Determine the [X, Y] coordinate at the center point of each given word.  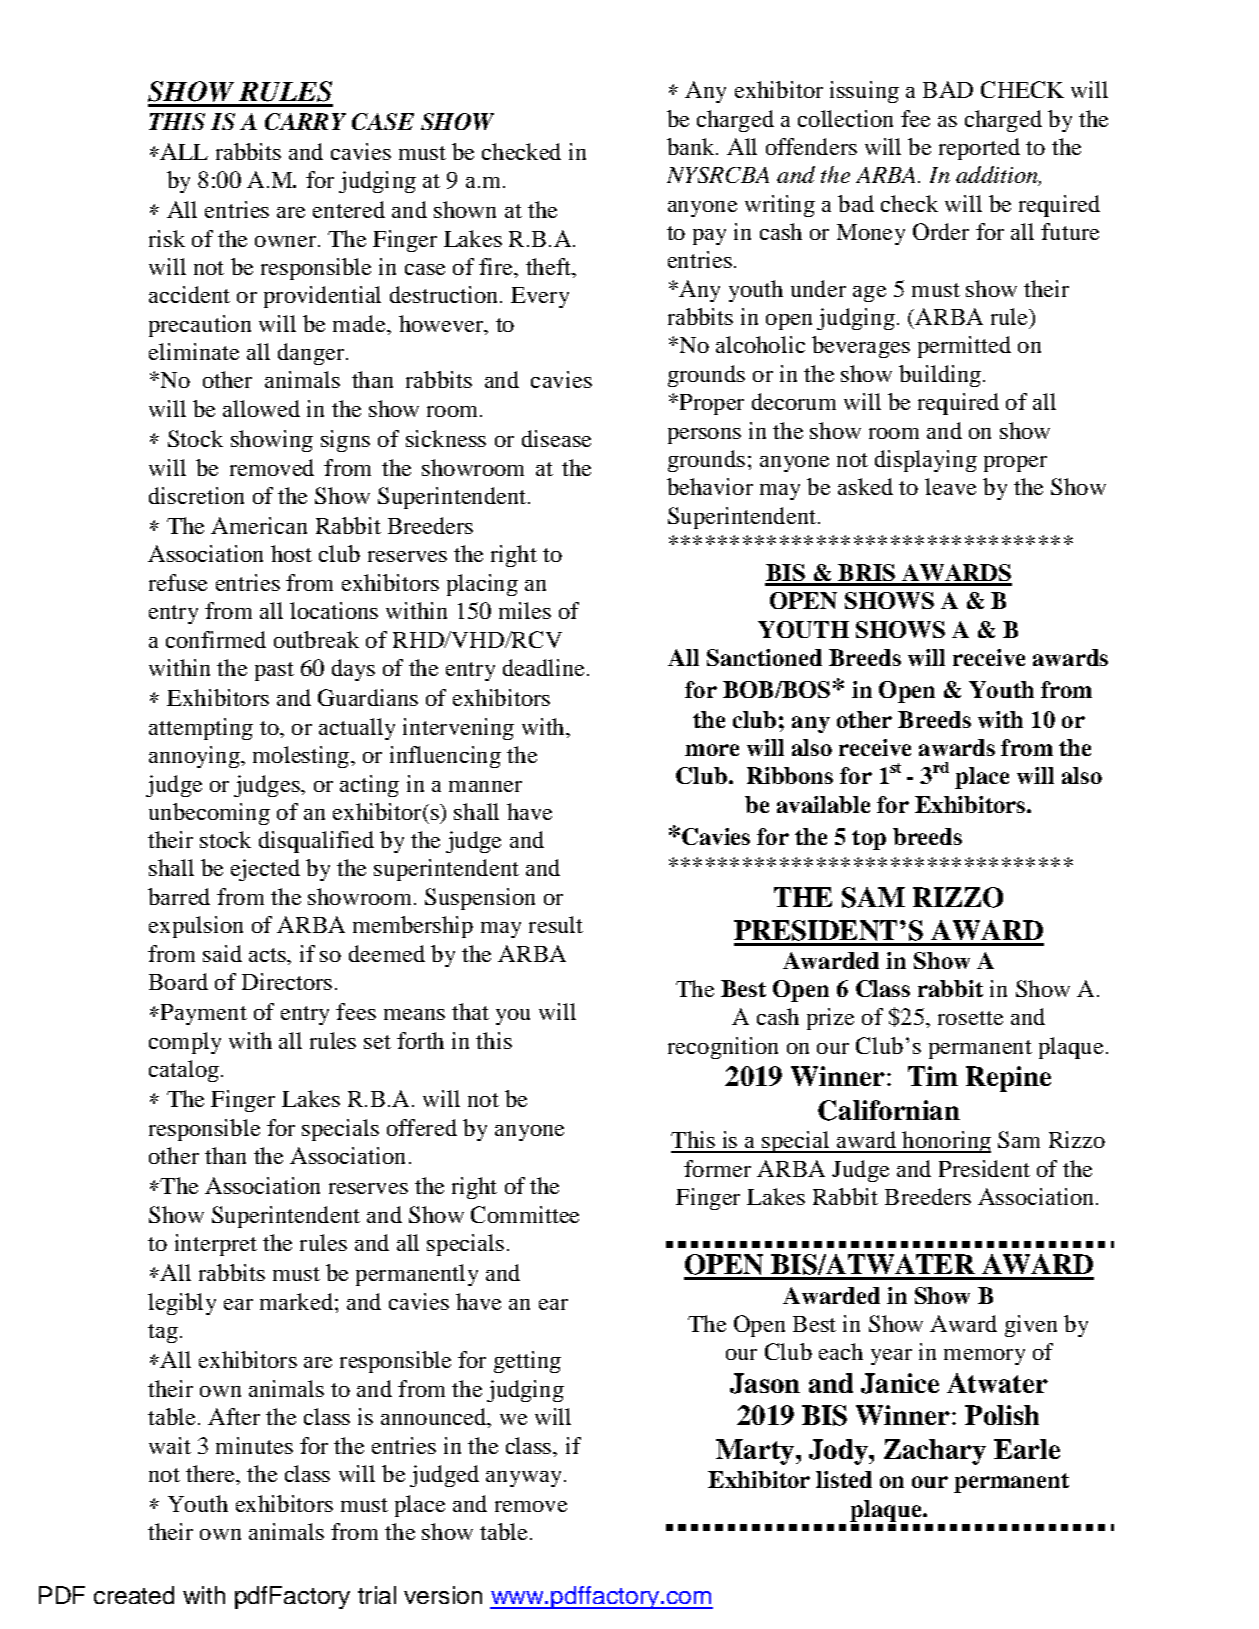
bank [692, 146]
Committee [525, 1214]
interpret [216, 1245]
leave [950, 486]
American [259, 525]
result [556, 924]
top [869, 840]
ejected [265, 870]
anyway [523, 1479]
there [211, 1473]
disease [556, 438]
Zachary [935, 1452]
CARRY [305, 121]
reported [979, 149]
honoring [945, 1142]
